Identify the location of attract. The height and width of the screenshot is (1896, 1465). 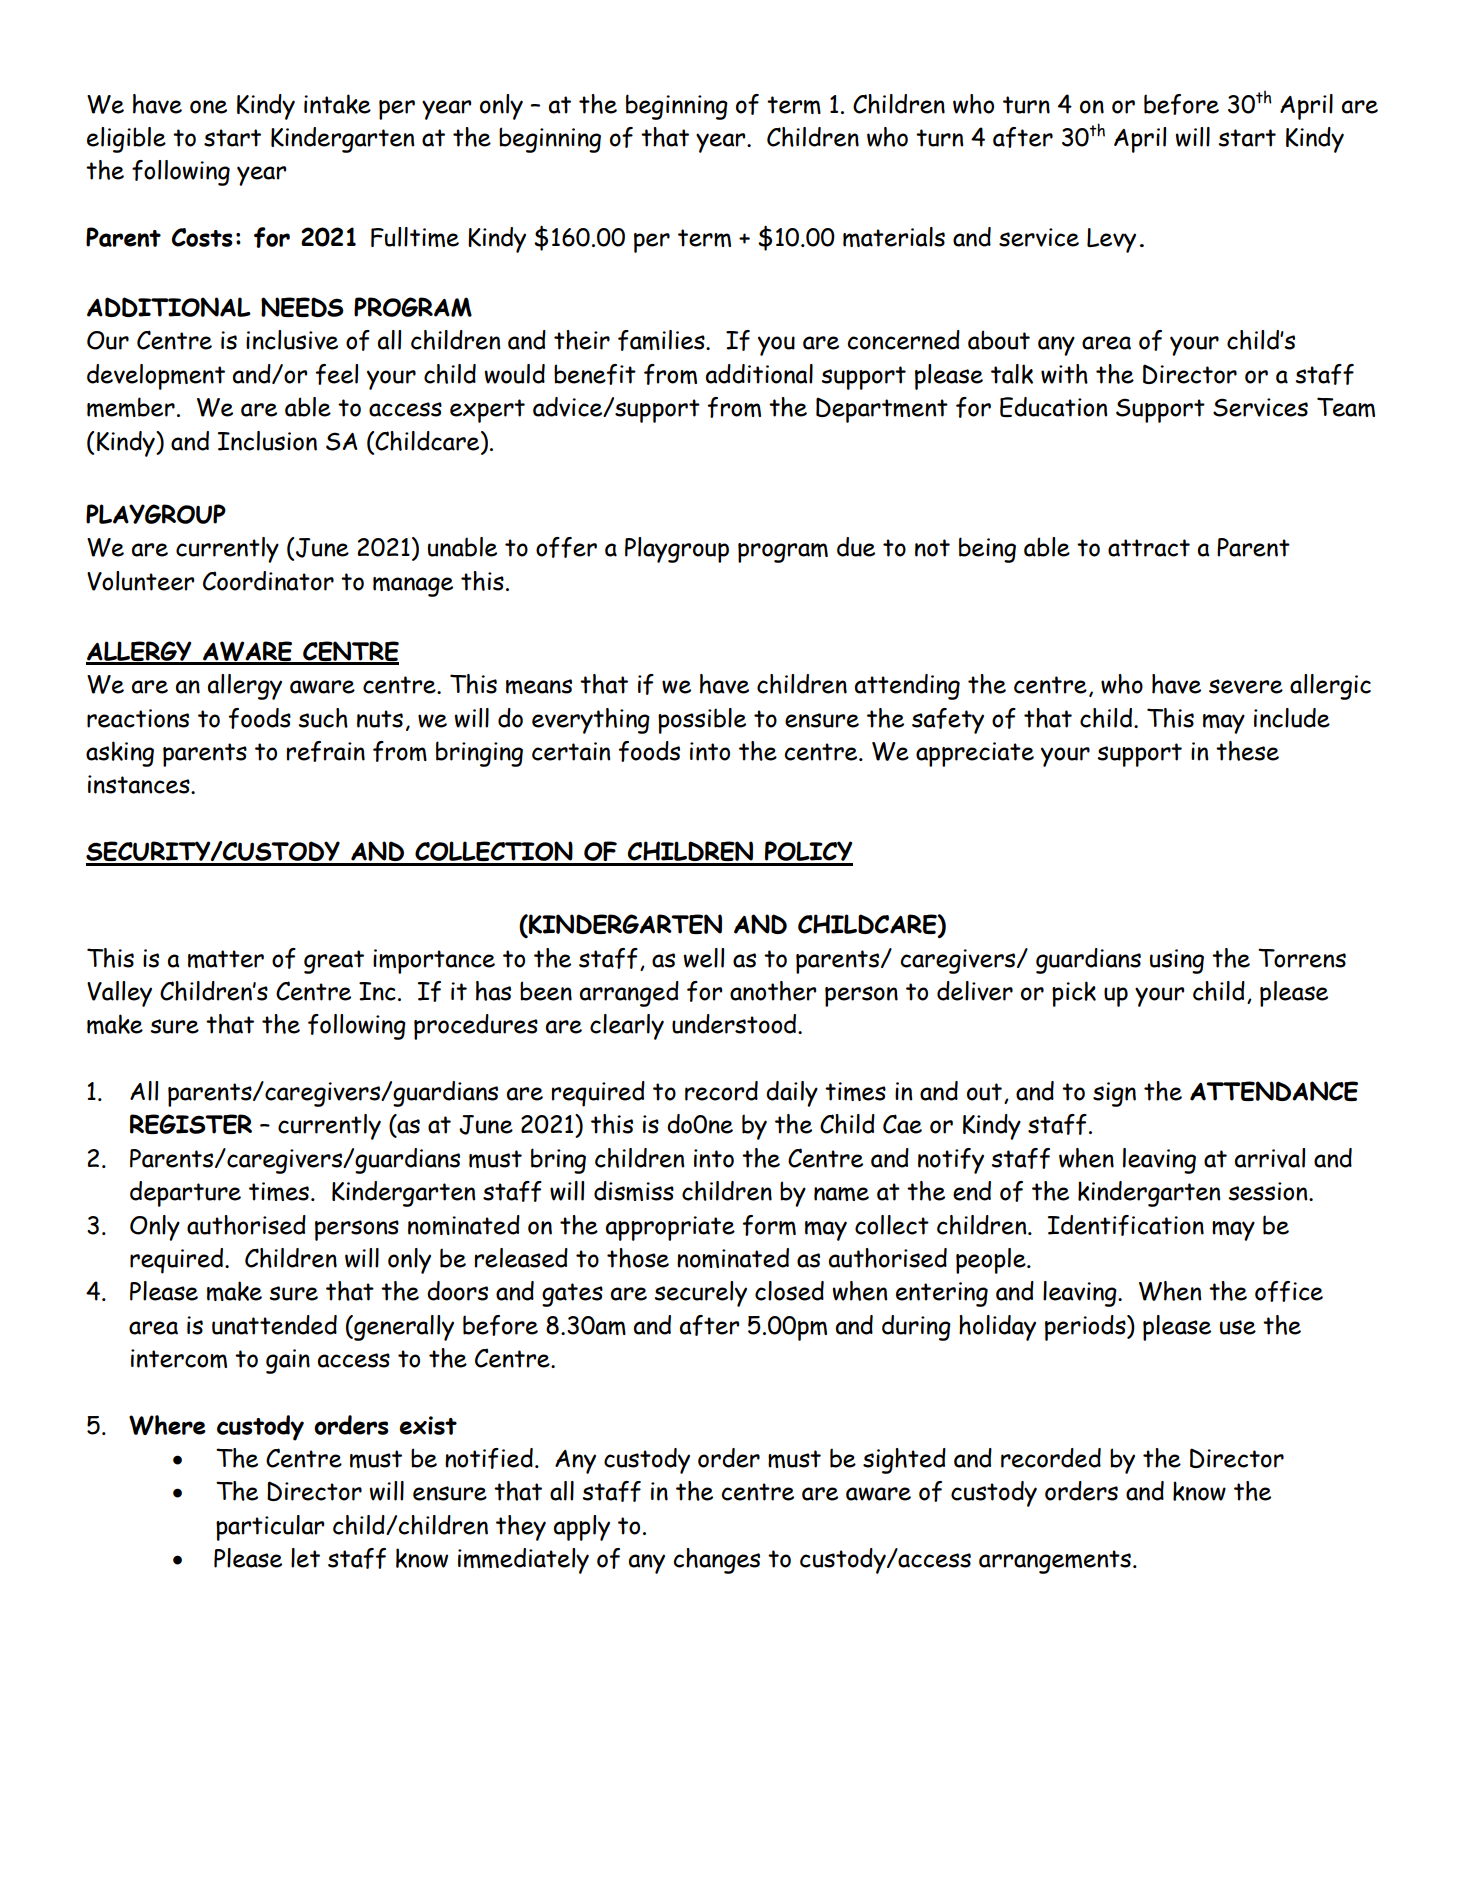
(1149, 548).
